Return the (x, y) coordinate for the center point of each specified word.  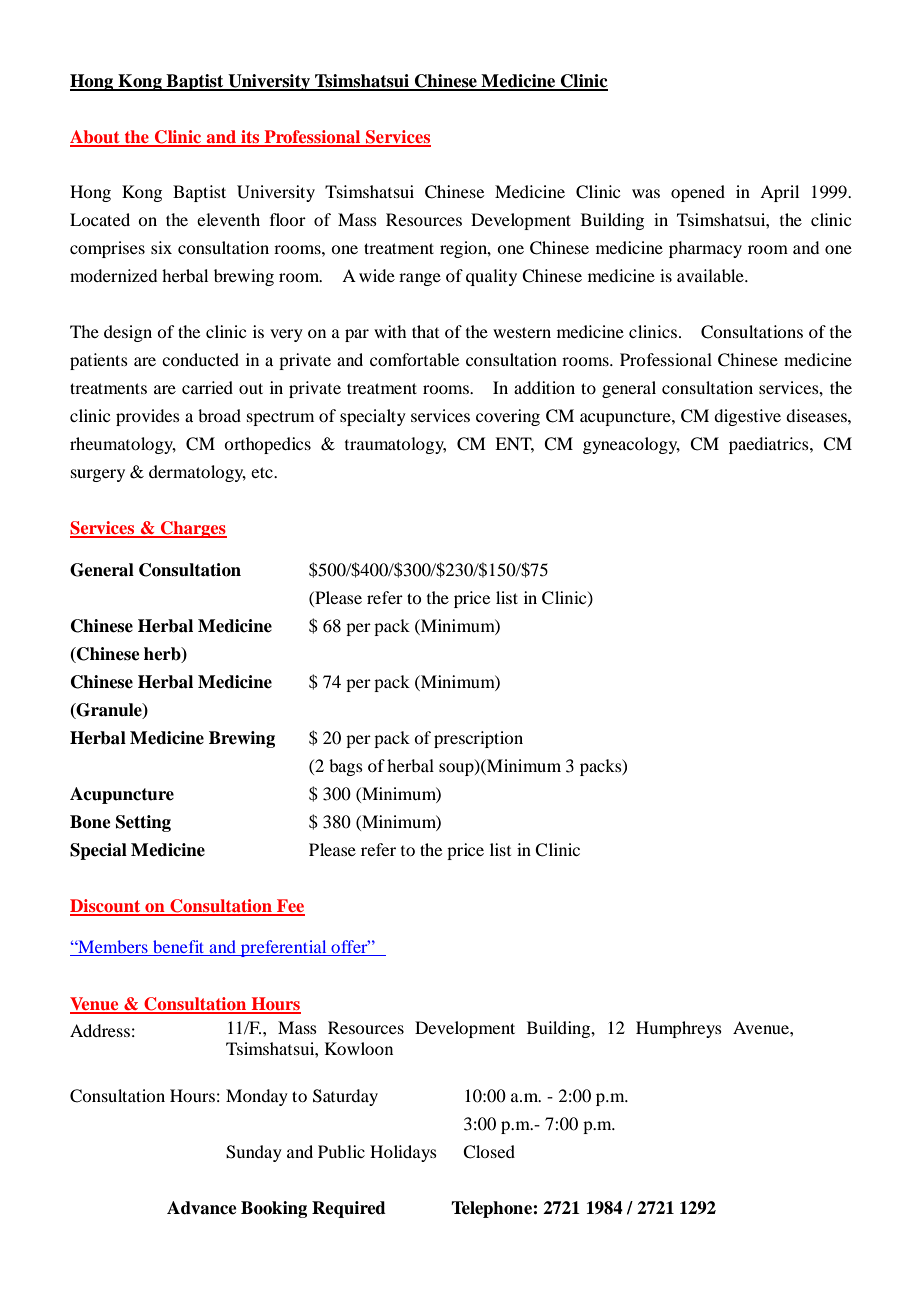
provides (148, 417)
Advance (202, 1208)
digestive (747, 417)
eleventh (228, 219)
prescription (478, 739)
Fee (290, 907)
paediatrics (770, 445)
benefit (179, 948)
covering (508, 417)
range (420, 279)
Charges (193, 529)
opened (698, 193)
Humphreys (679, 1029)
